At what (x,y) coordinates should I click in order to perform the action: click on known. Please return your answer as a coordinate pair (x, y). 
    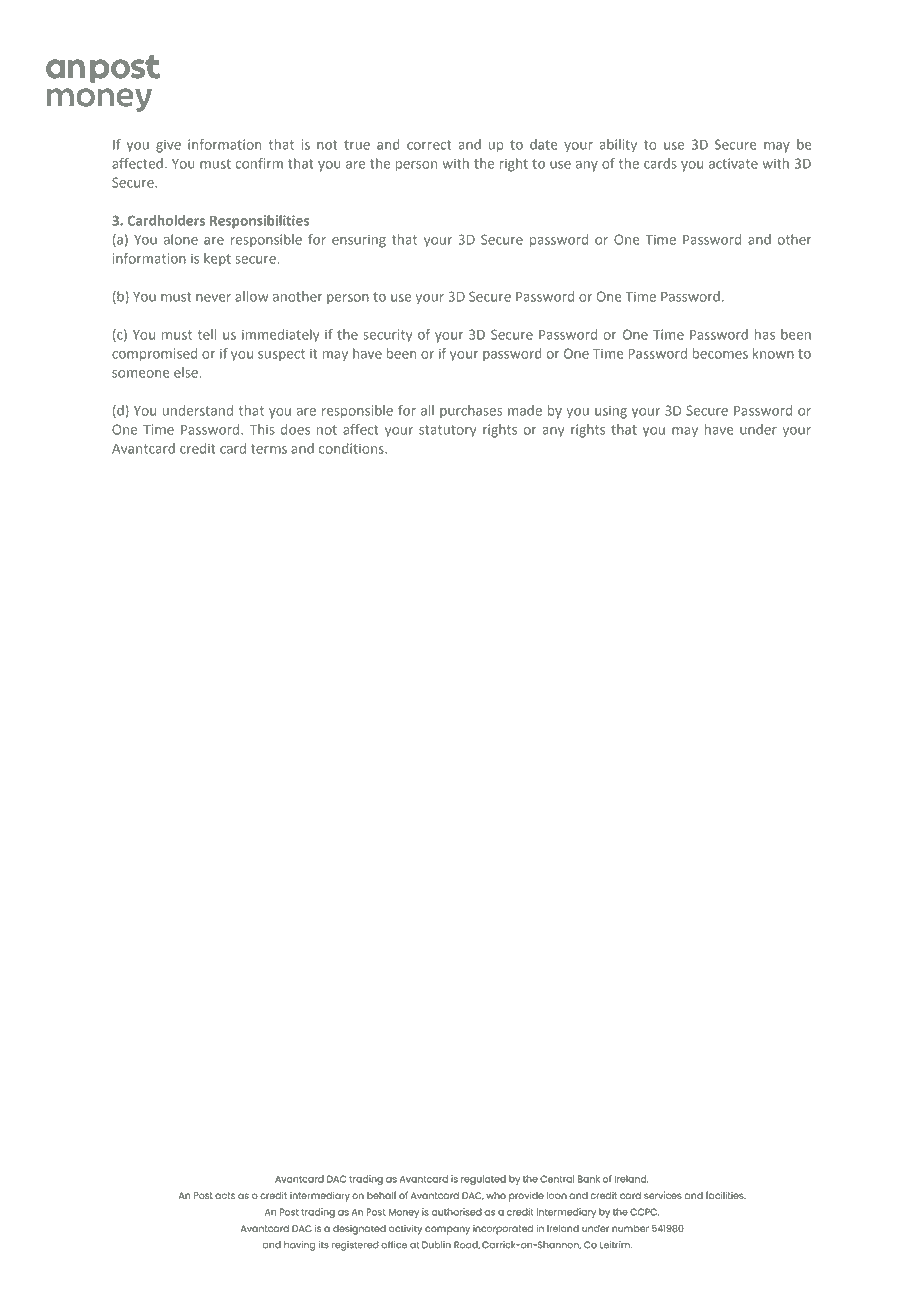
    Looking at the image, I should click on (773, 353).
